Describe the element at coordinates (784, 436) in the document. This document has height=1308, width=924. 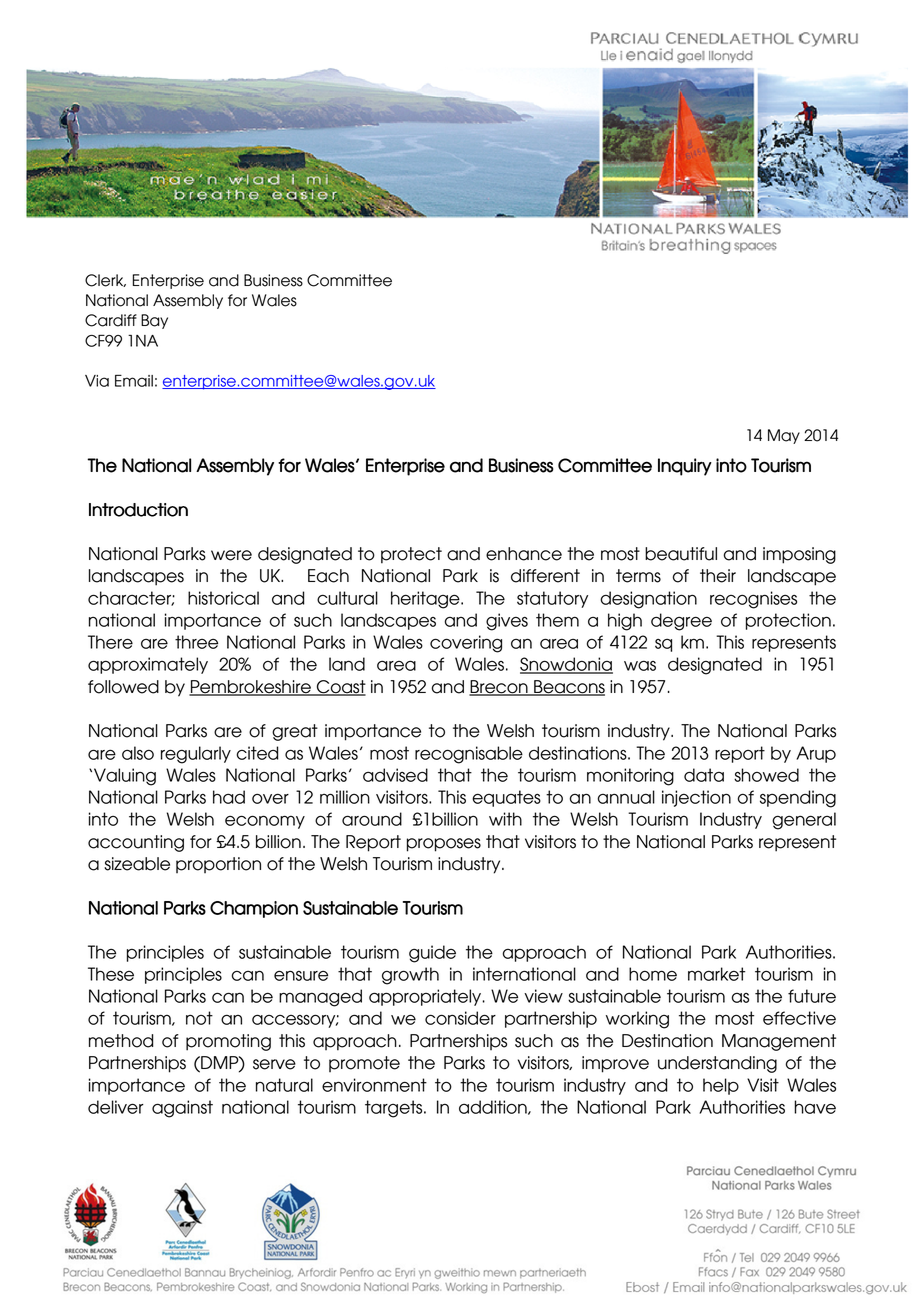
I see `May` at that location.
